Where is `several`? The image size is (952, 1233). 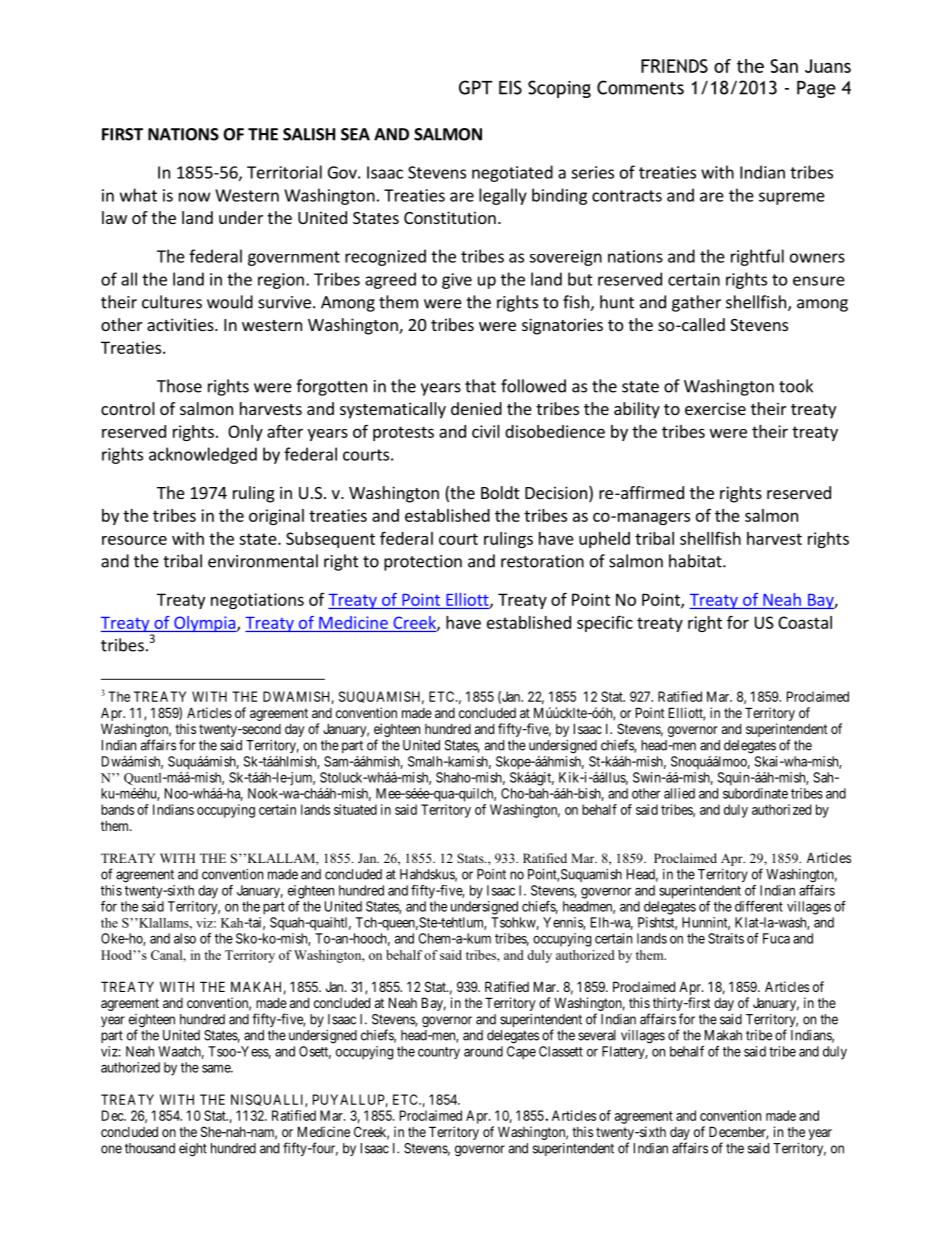 several is located at coordinates (597, 1035).
